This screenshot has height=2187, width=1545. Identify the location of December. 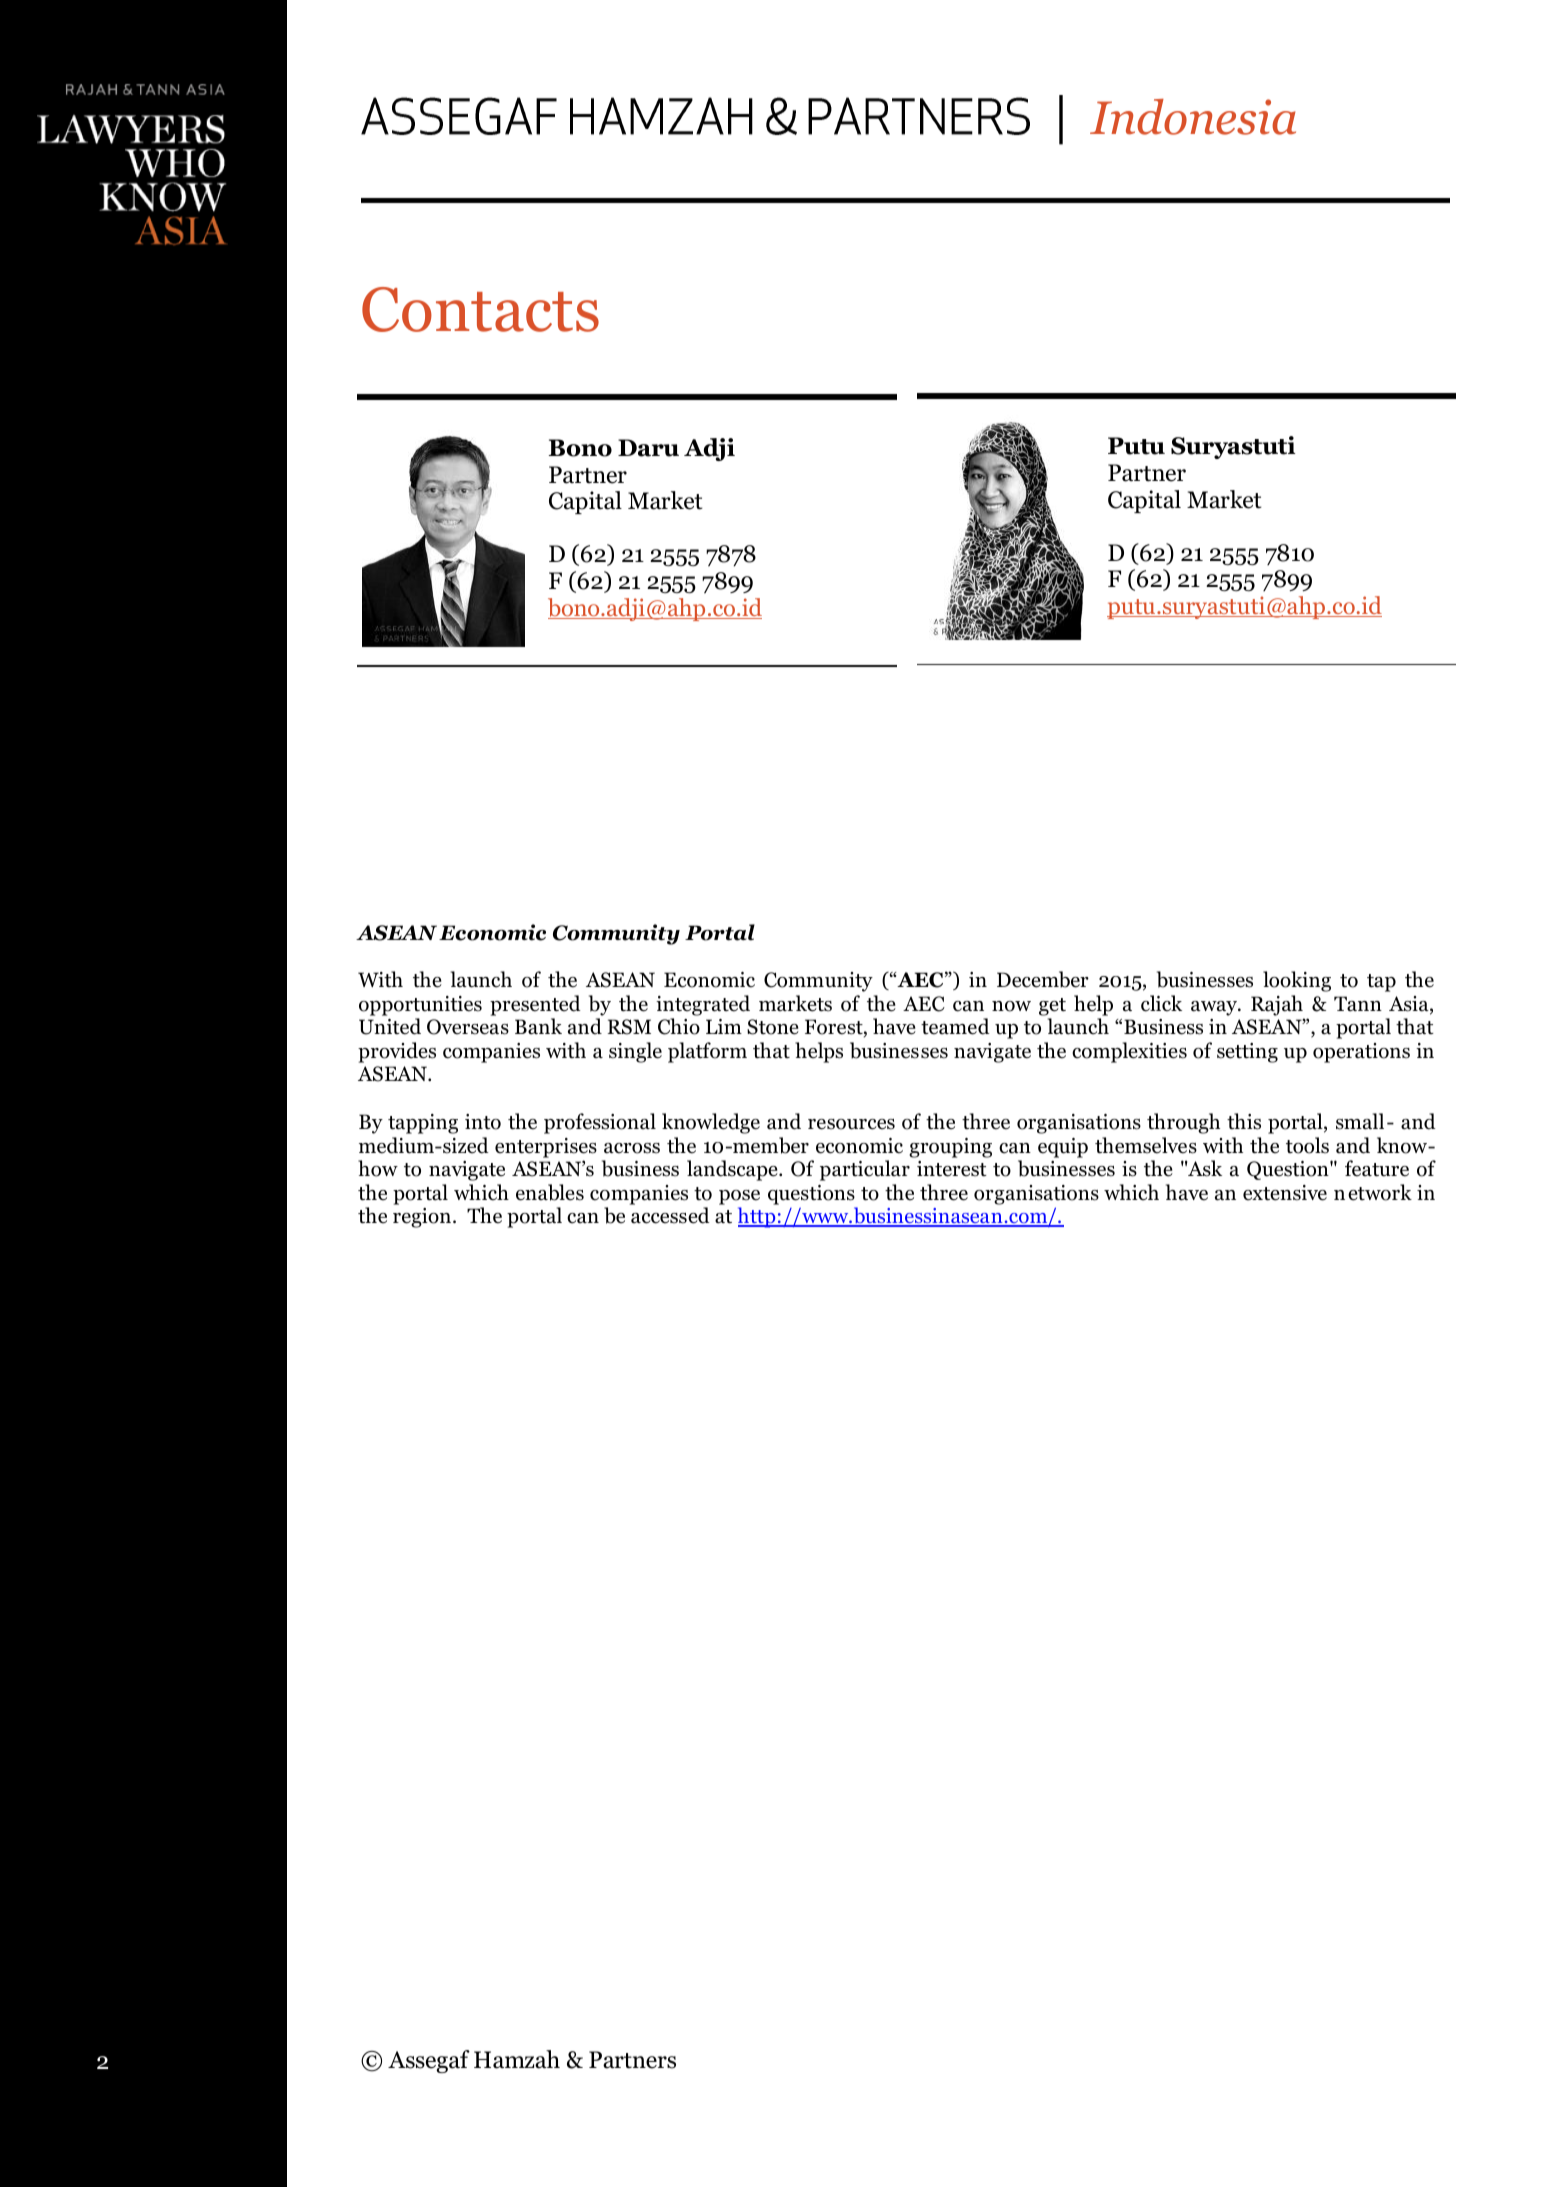
(1043, 979).
